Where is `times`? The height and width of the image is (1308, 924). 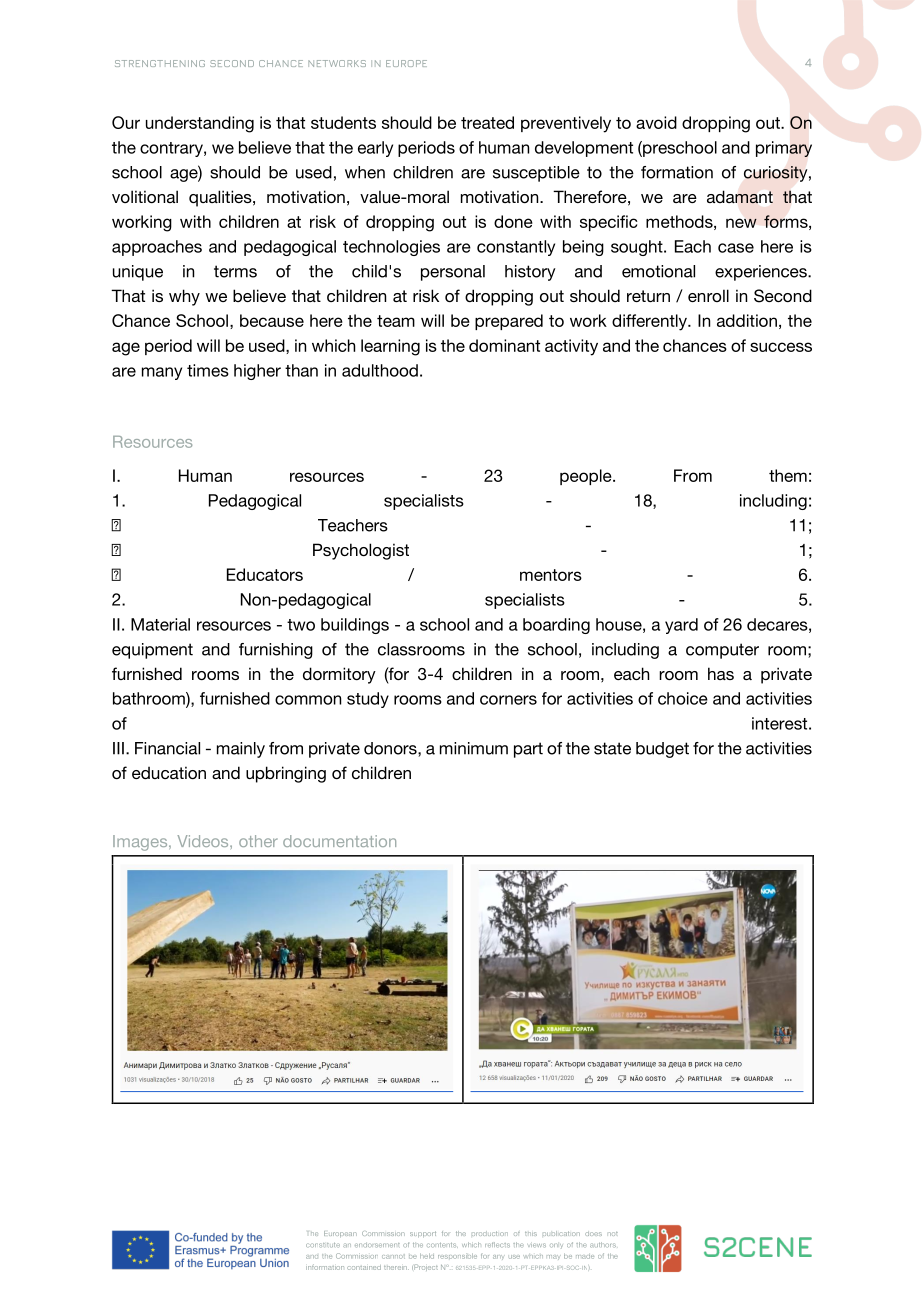
times is located at coordinates (208, 370).
